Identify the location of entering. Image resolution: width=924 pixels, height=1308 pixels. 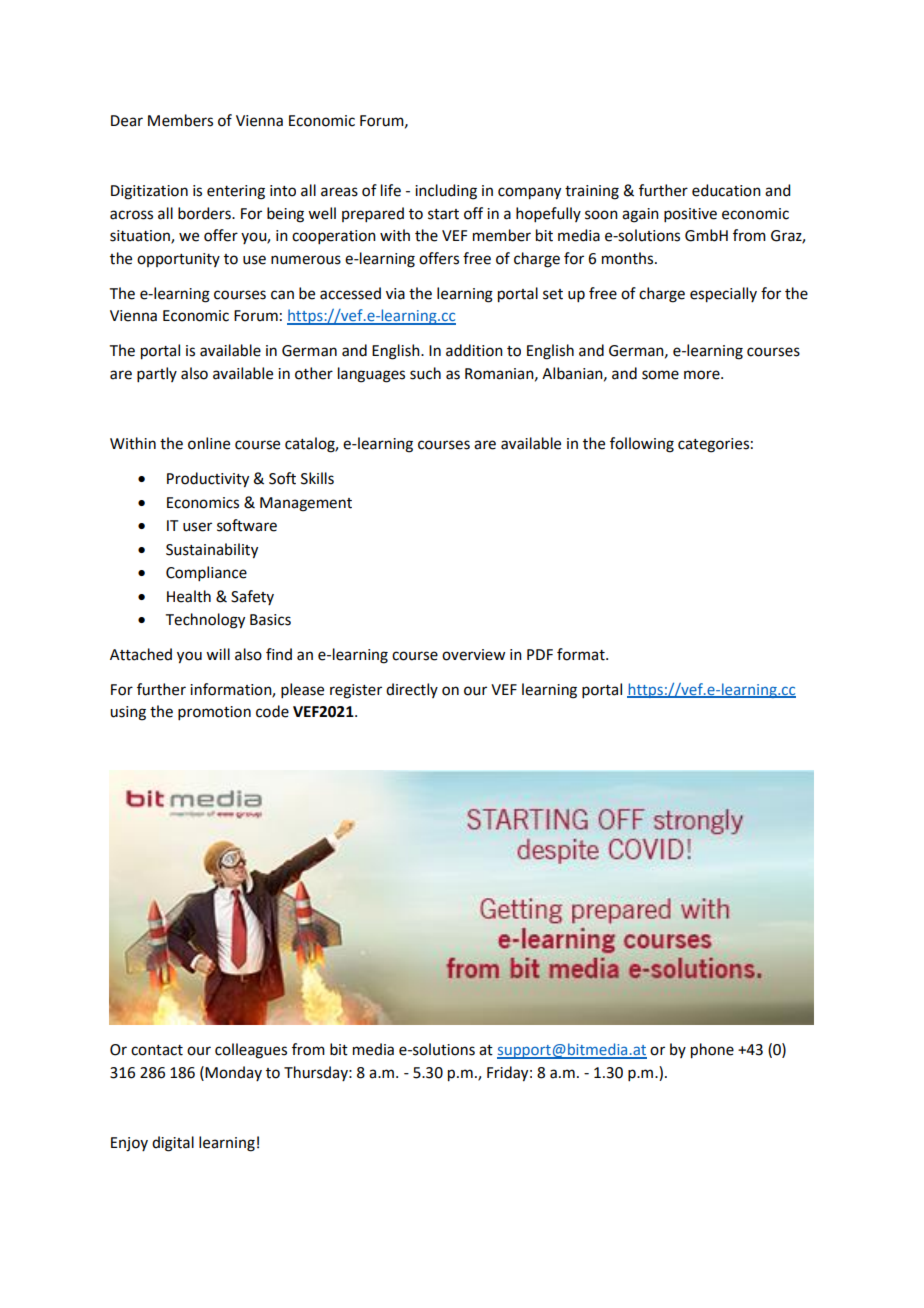
(236, 192).
